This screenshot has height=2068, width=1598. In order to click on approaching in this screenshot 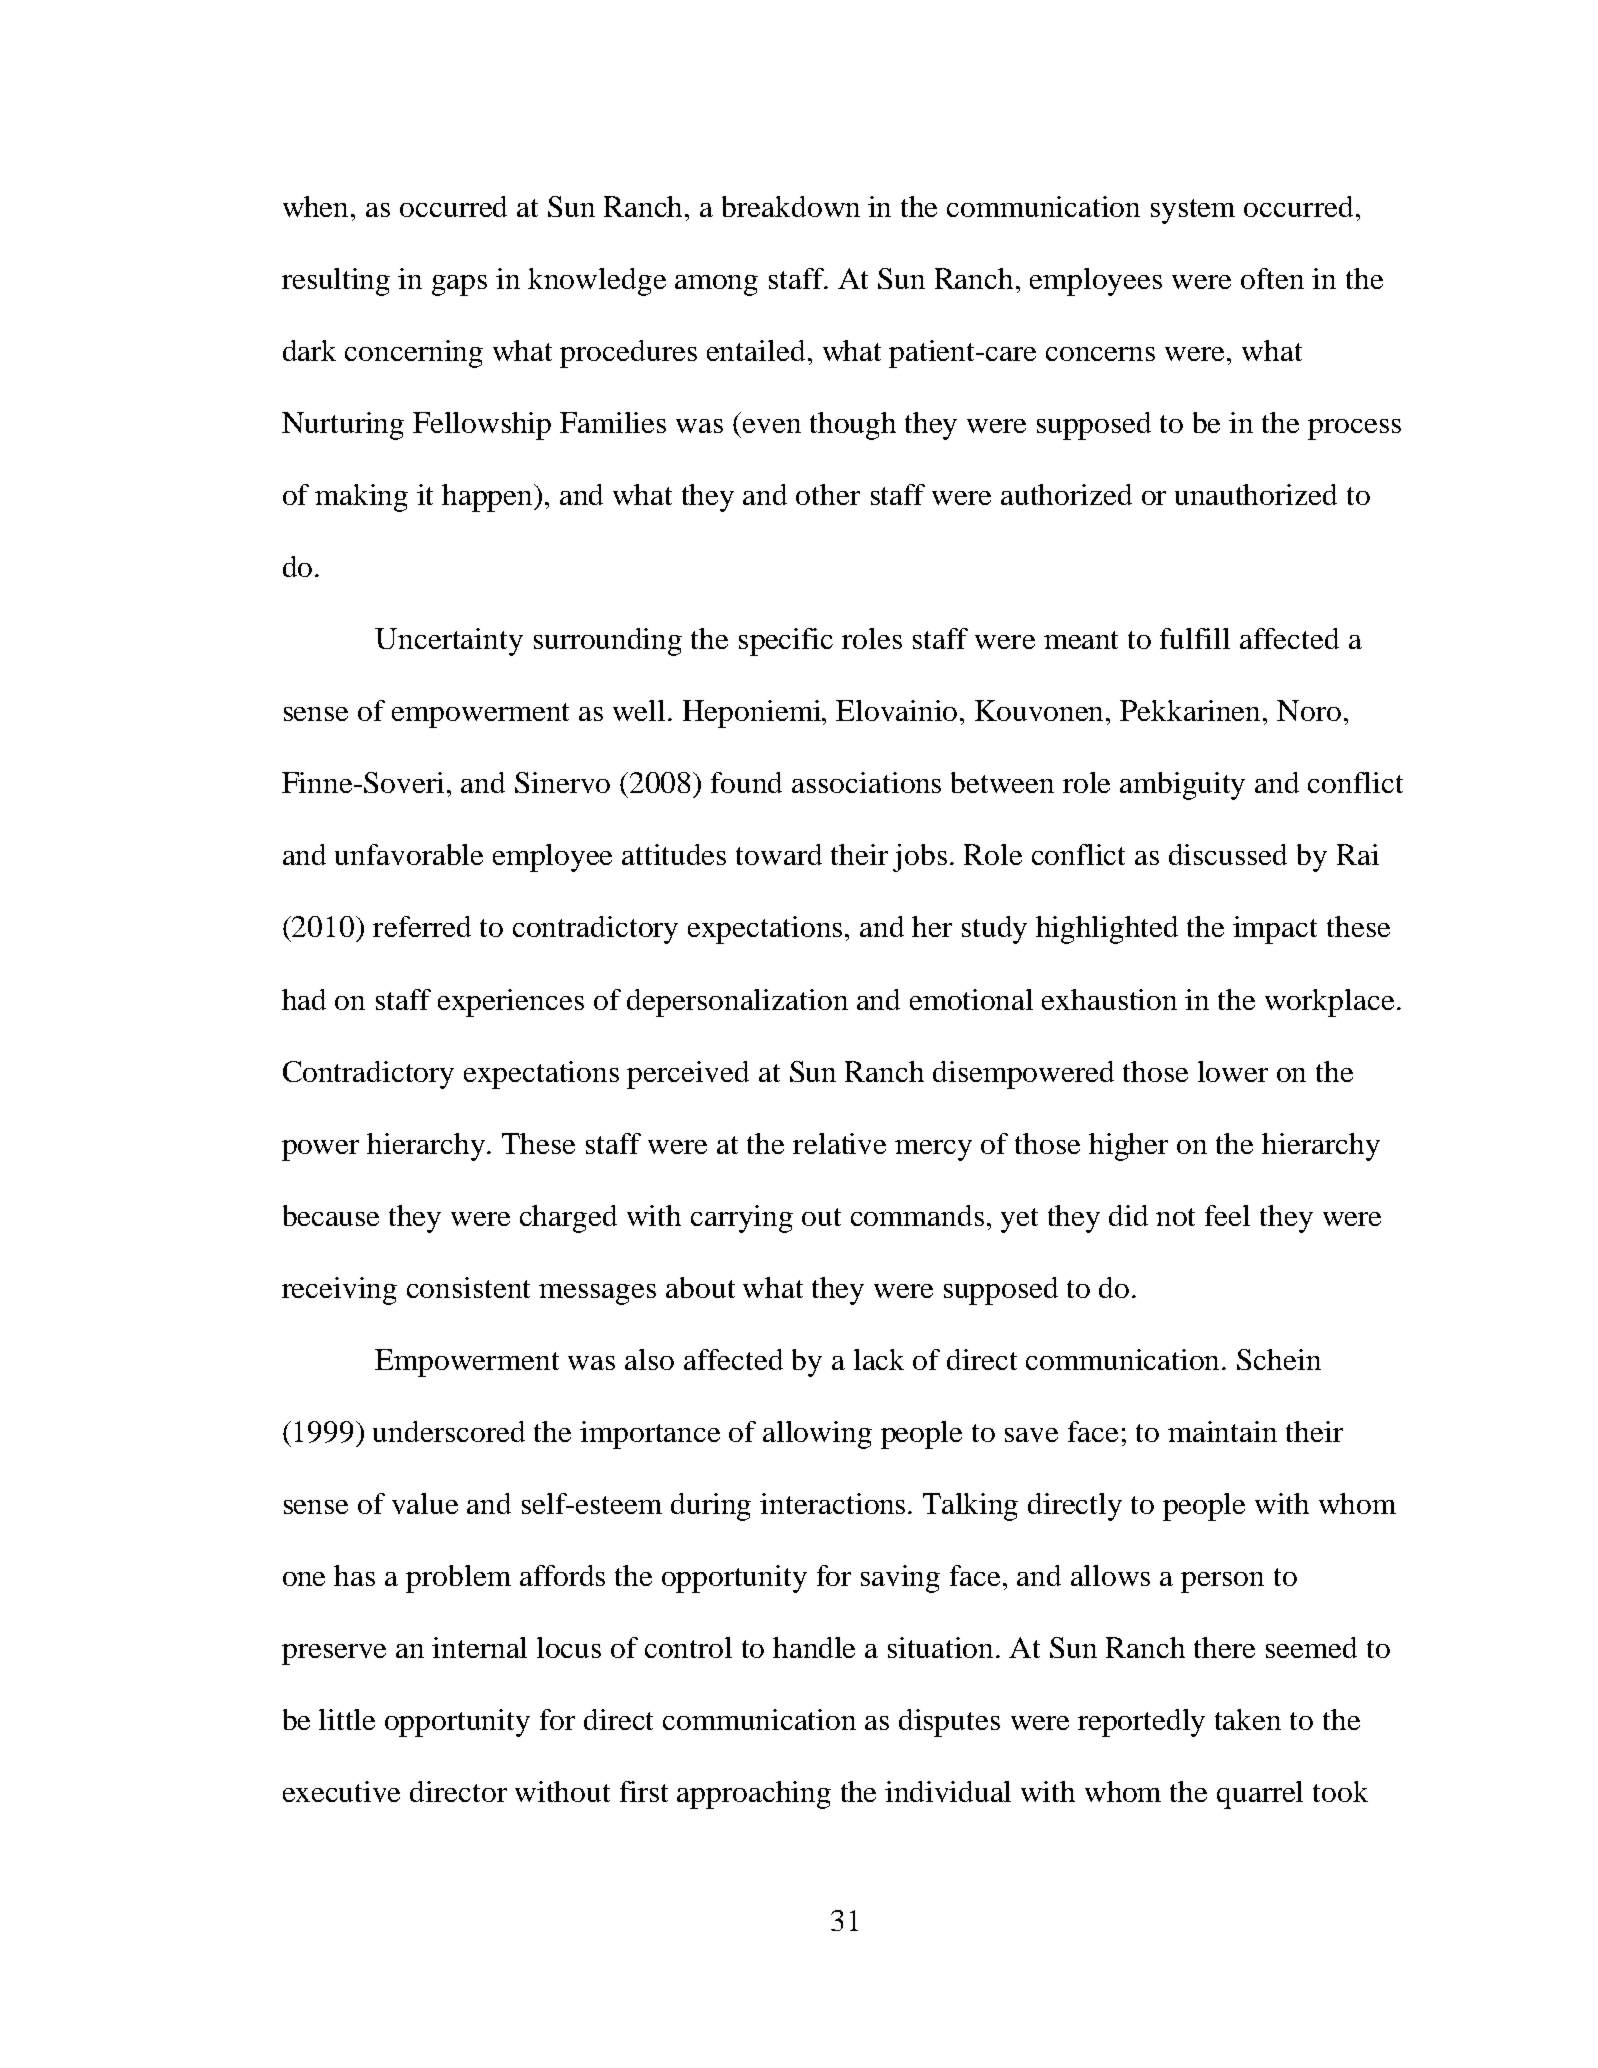, I will do `click(754, 1795)`.
